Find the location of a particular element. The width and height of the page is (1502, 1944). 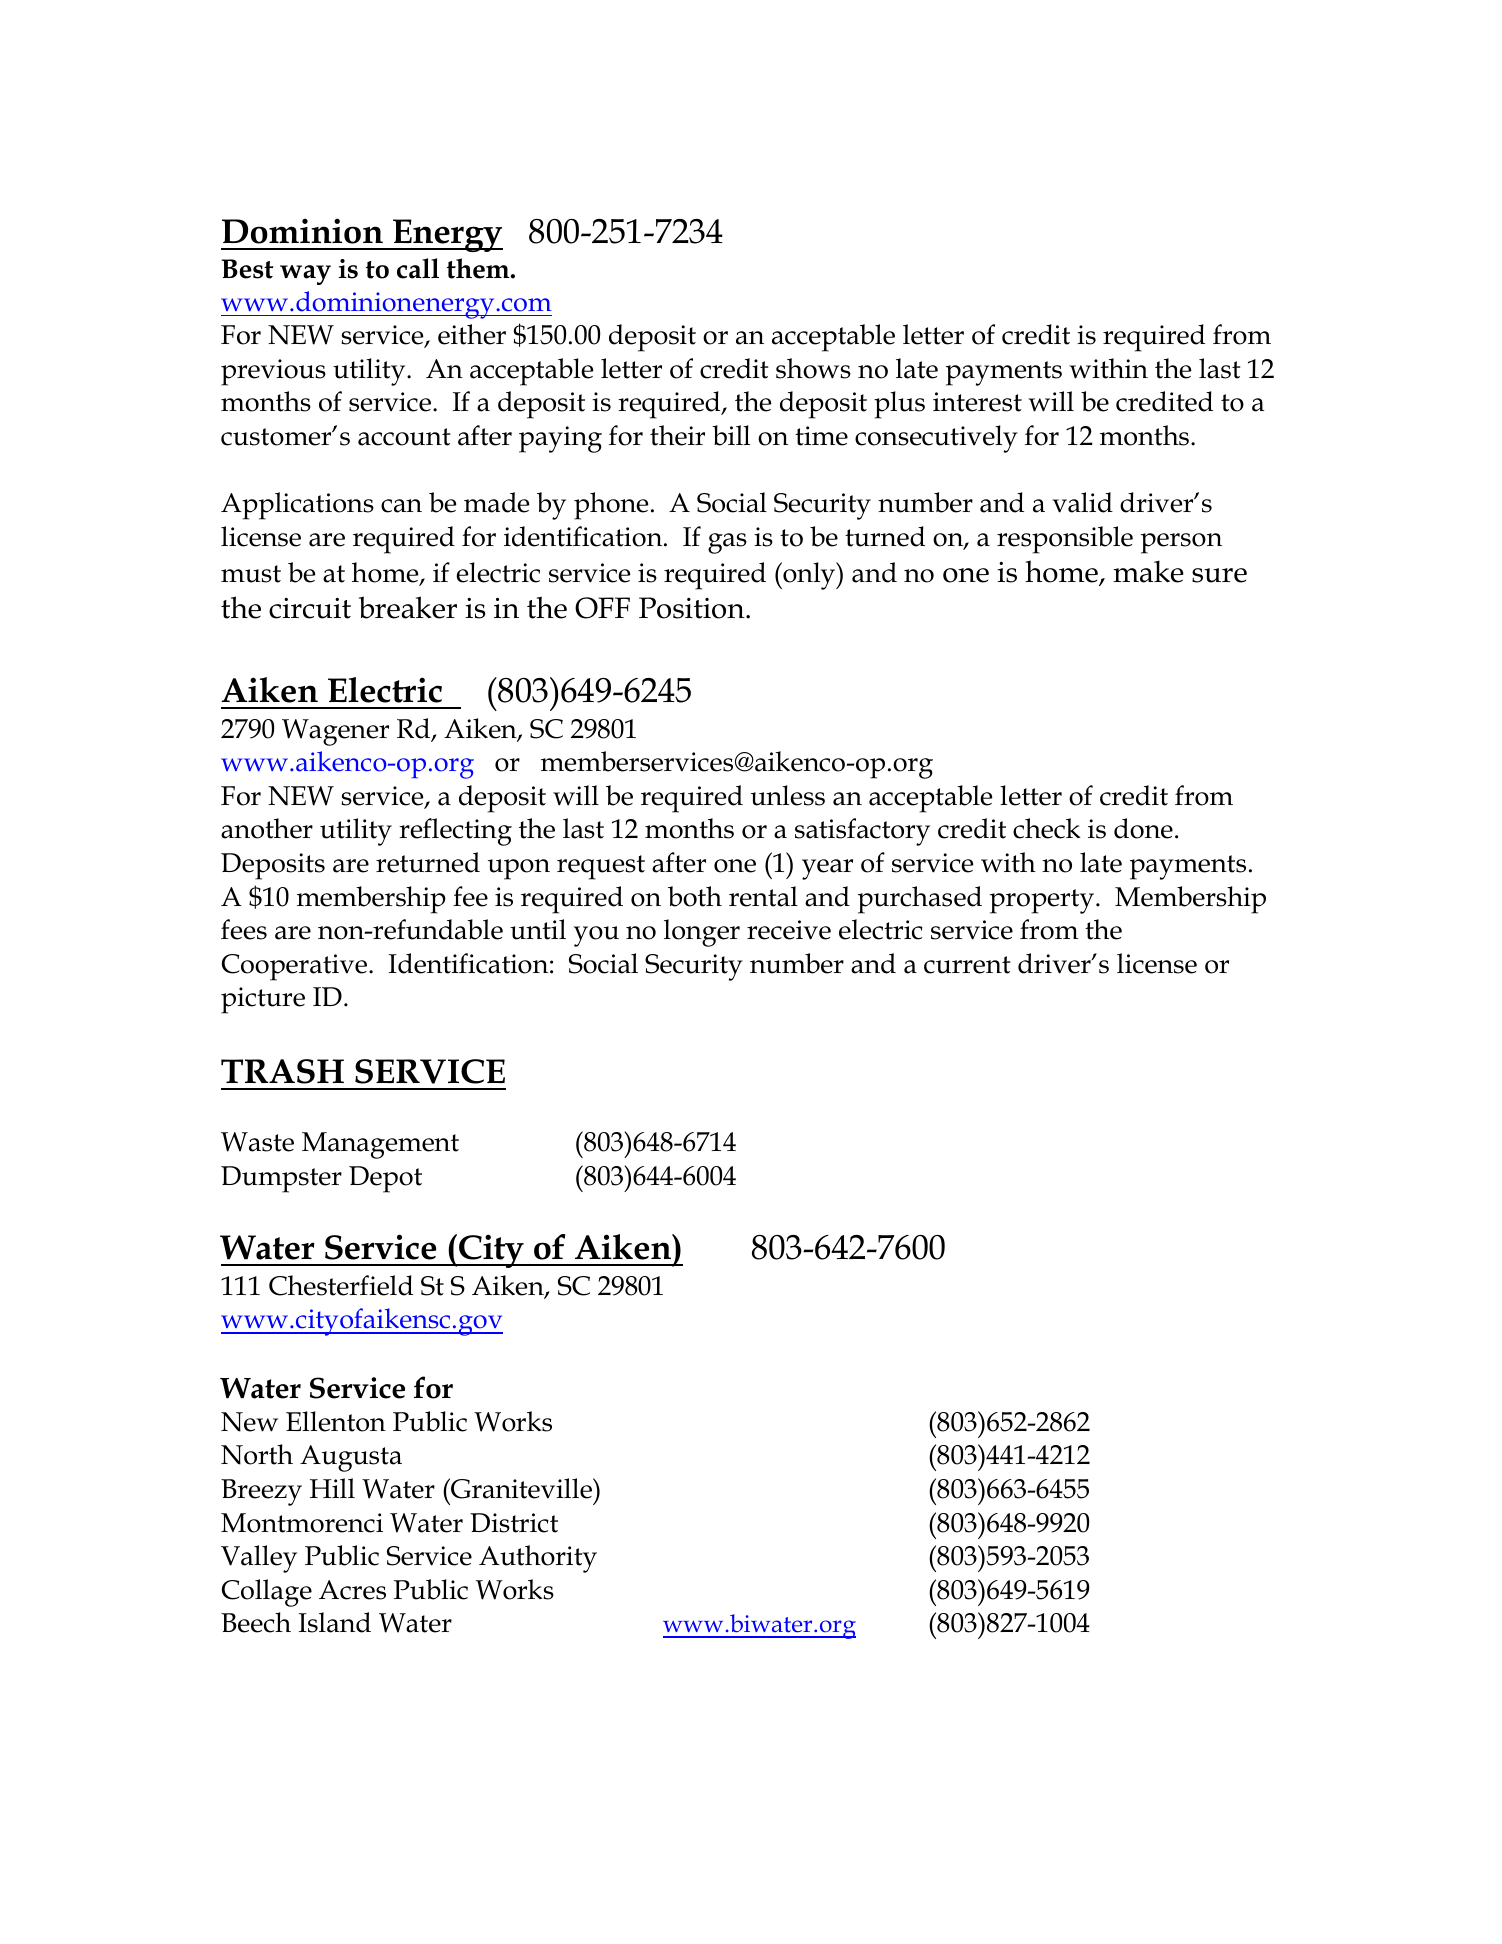

interest is located at coordinates (977, 402).
